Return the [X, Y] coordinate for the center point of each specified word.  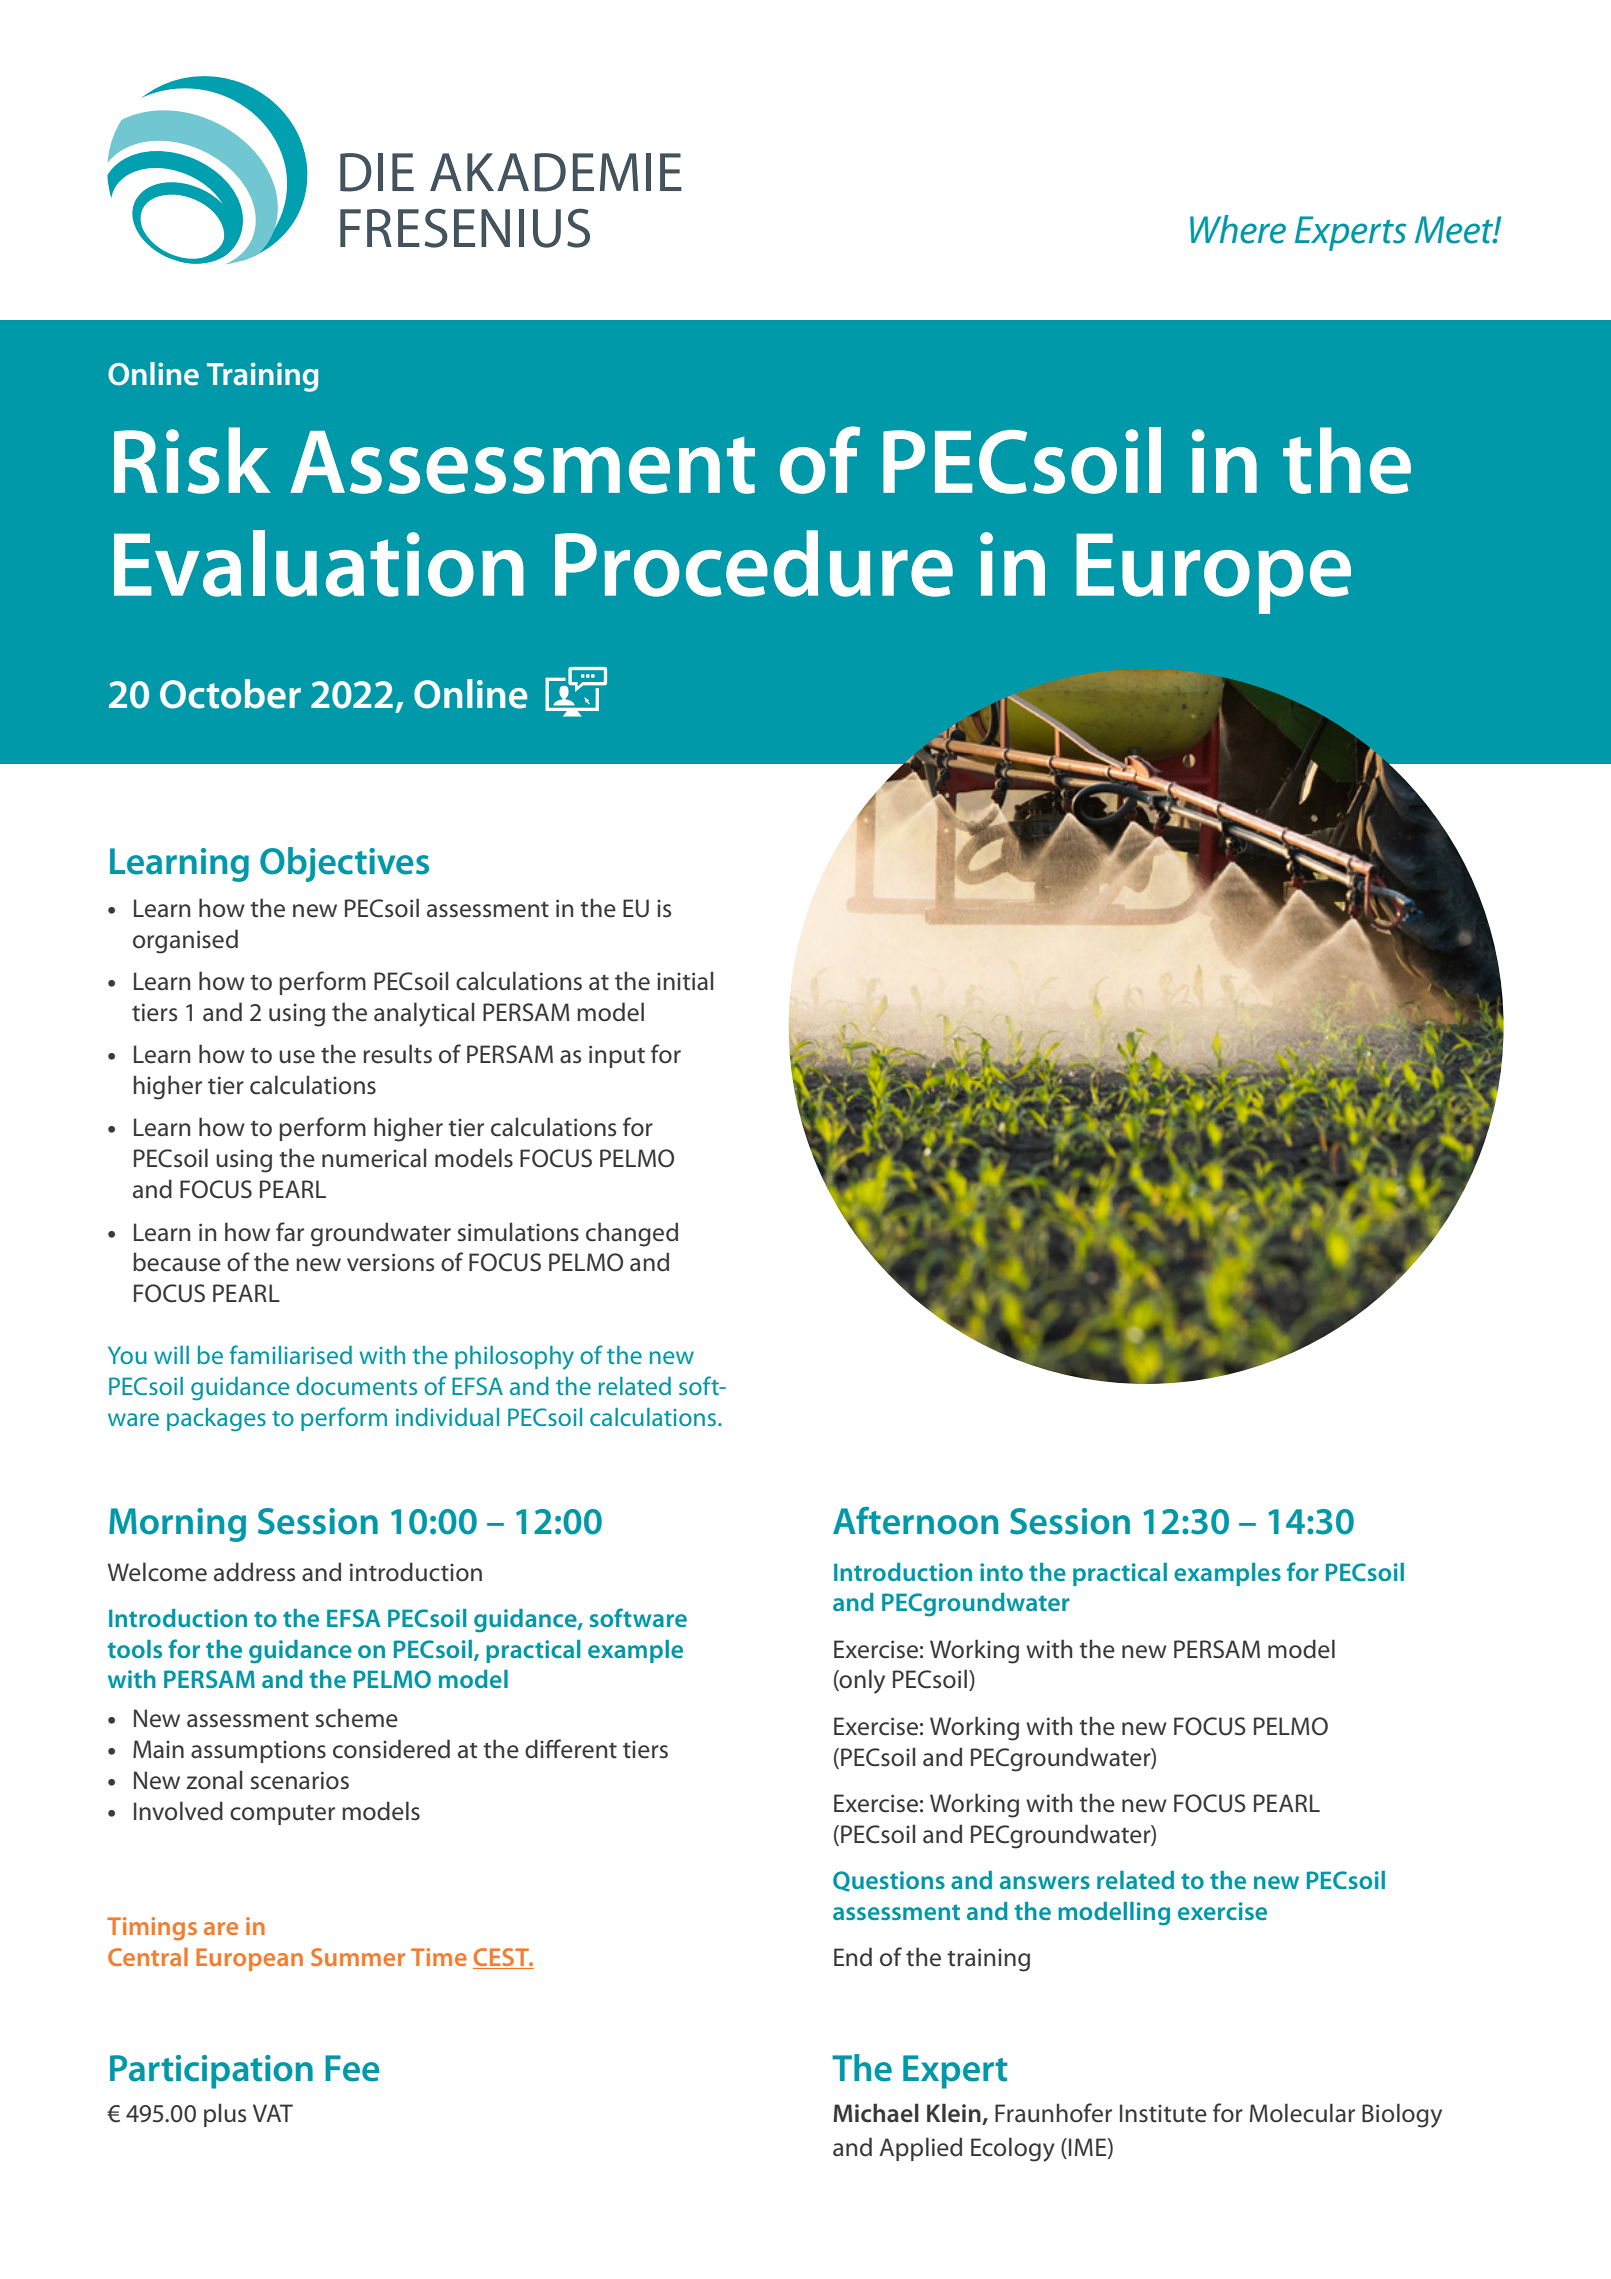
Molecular [1302, 2113]
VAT [273, 2113]
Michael [876, 2113]
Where [1238, 229]
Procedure [754, 563]
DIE [377, 172]
